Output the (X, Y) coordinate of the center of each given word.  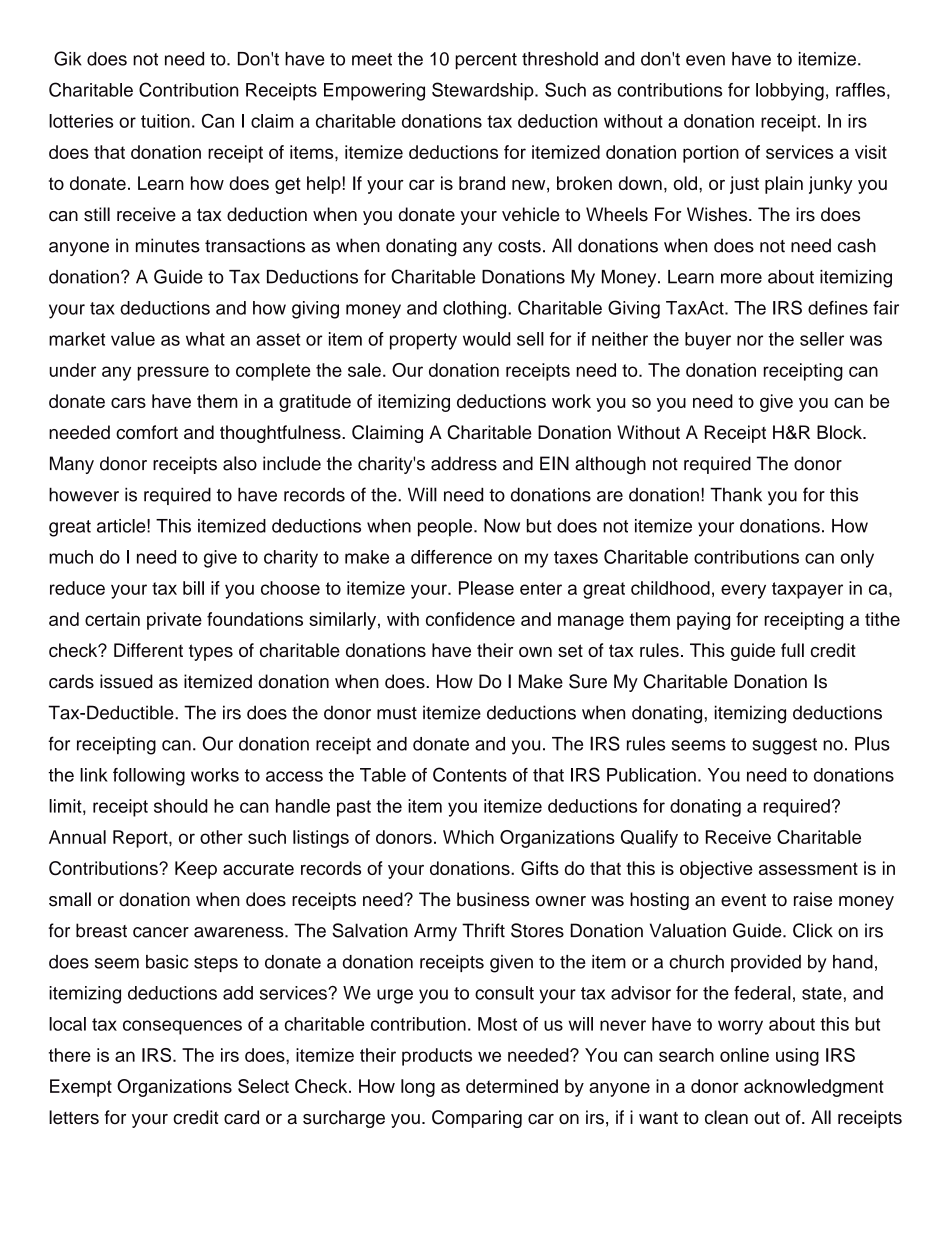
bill (193, 588)
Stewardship (484, 91)
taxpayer (807, 590)
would (486, 339)
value (133, 339)
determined (512, 1086)
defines (838, 308)
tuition (165, 121)
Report (141, 839)
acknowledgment (814, 1088)
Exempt (81, 1088)
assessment (808, 868)
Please (486, 588)
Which (468, 837)
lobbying (790, 92)
